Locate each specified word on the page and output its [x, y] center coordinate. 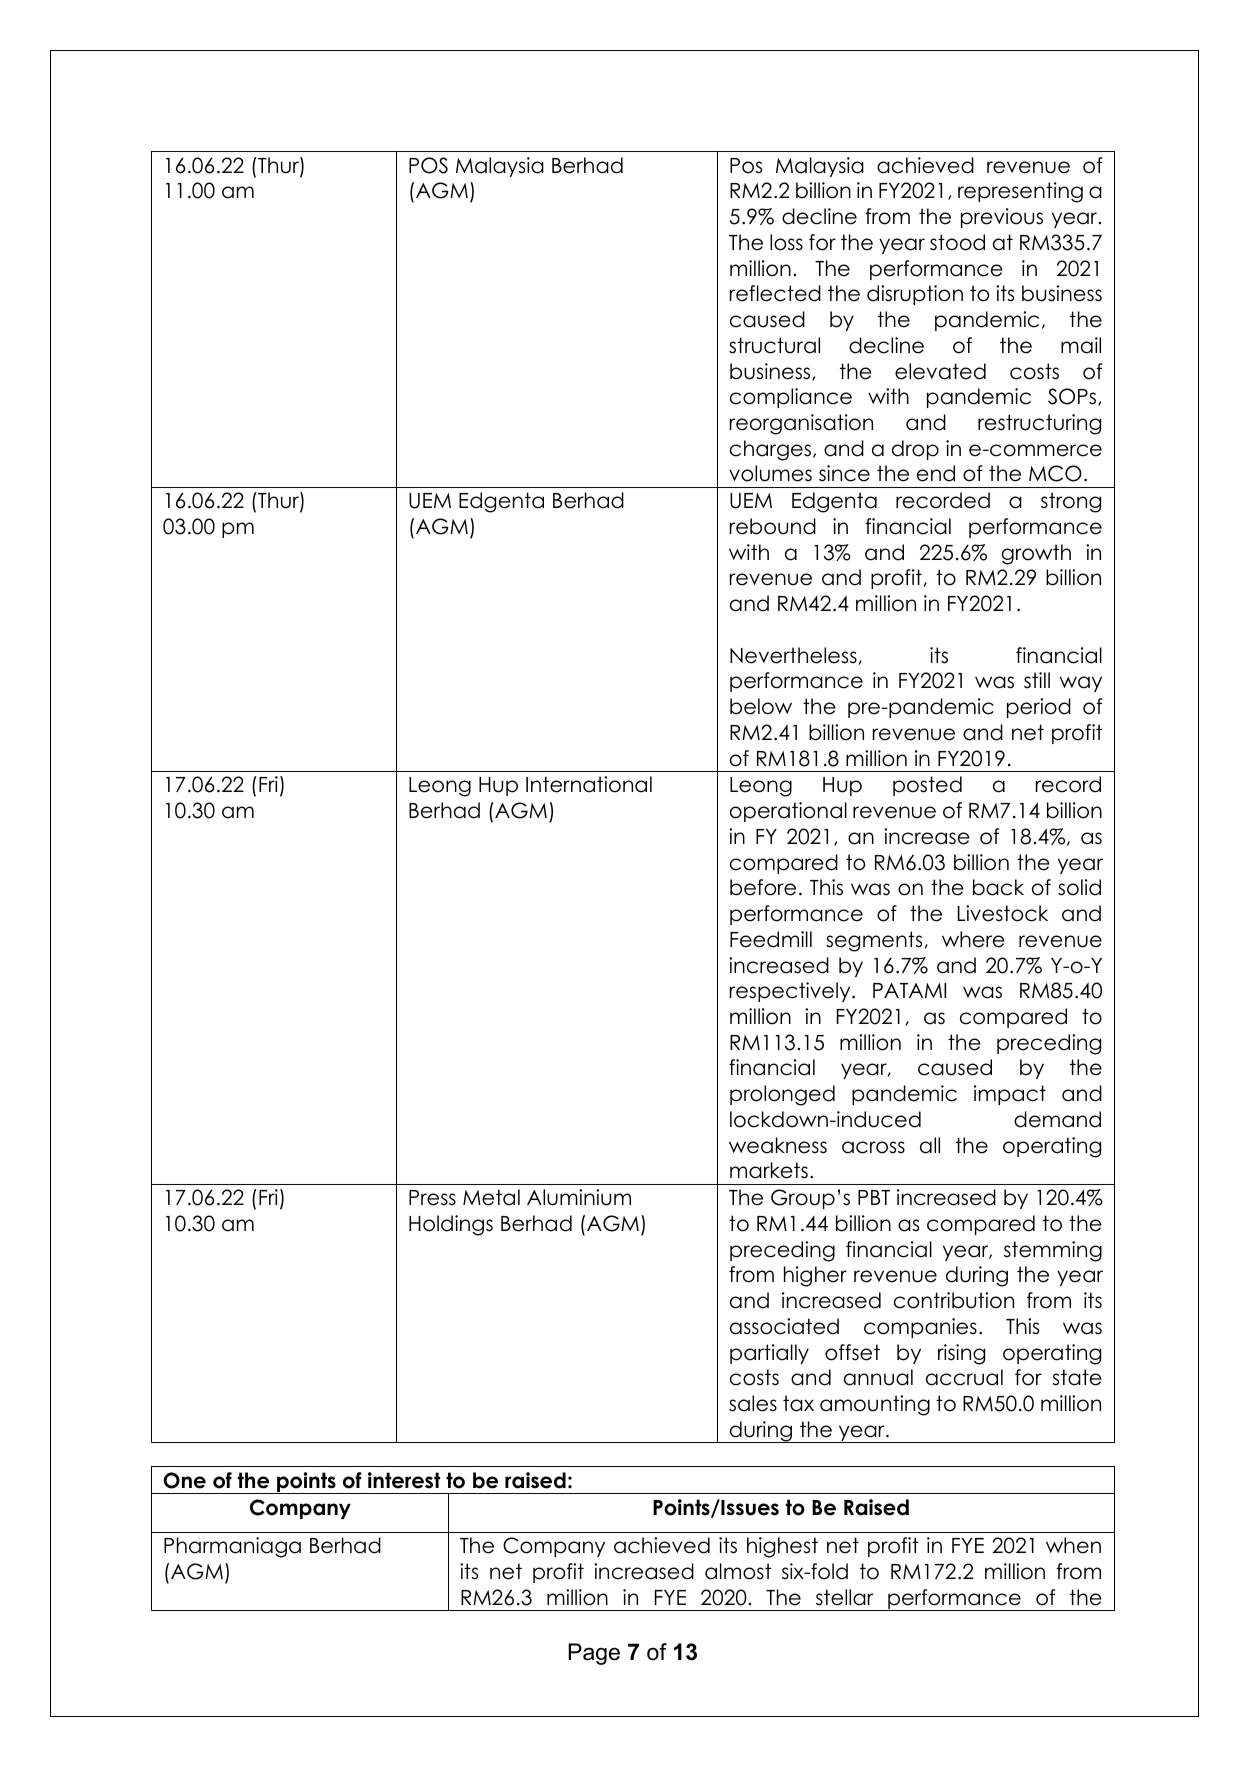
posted [927, 786]
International [589, 784]
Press [432, 1198]
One [184, 1480]
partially [769, 1354]
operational [788, 812]
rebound [773, 526]
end [936, 473]
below [761, 706]
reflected [775, 293]
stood [957, 242]
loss [786, 242]
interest [404, 1480]
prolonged [782, 1095]
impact [1010, 1095]
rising [961, 1354]
